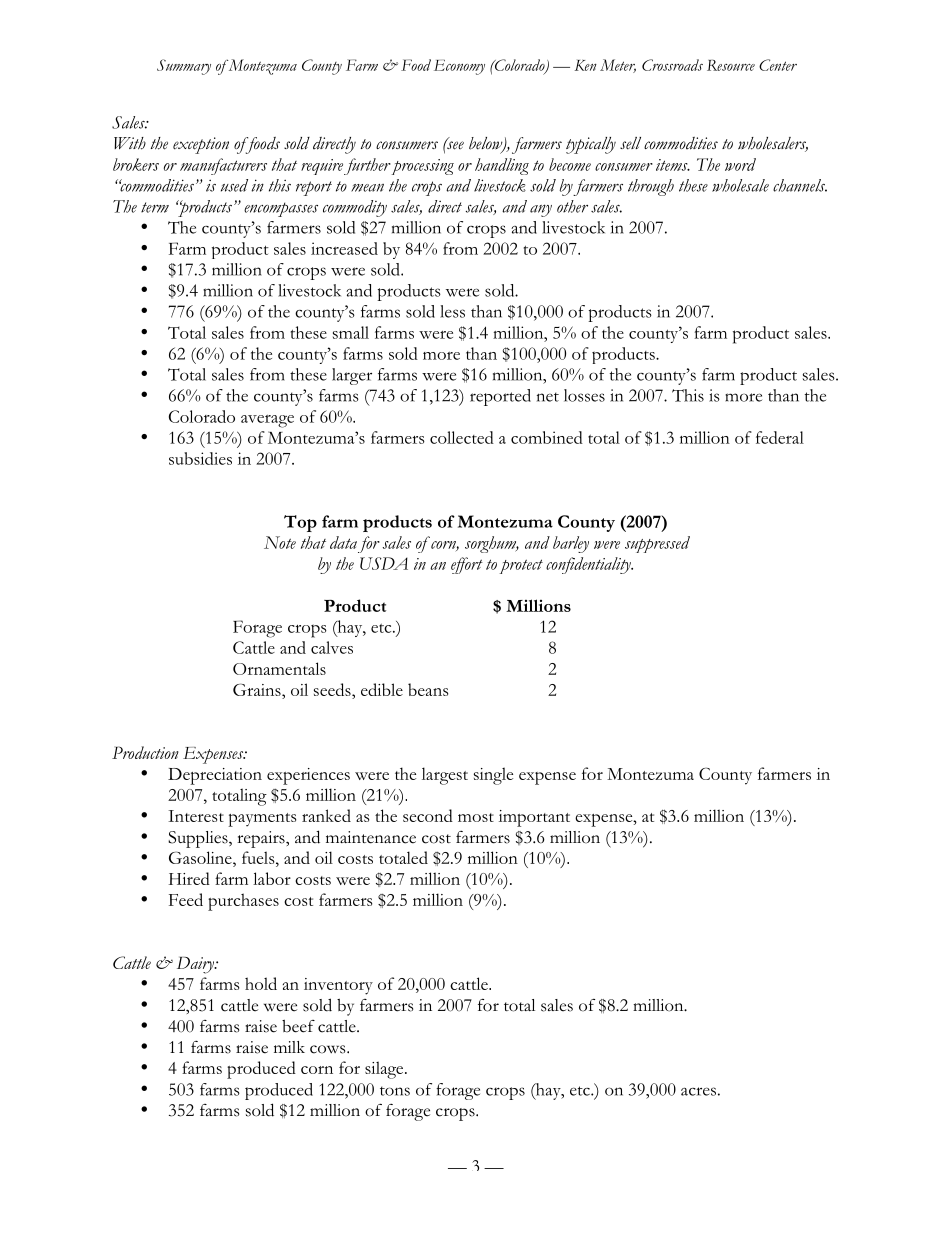 Image resolution: width=952 pixels, height=1233 pixels. I want to click on most, so click(476, 817).
